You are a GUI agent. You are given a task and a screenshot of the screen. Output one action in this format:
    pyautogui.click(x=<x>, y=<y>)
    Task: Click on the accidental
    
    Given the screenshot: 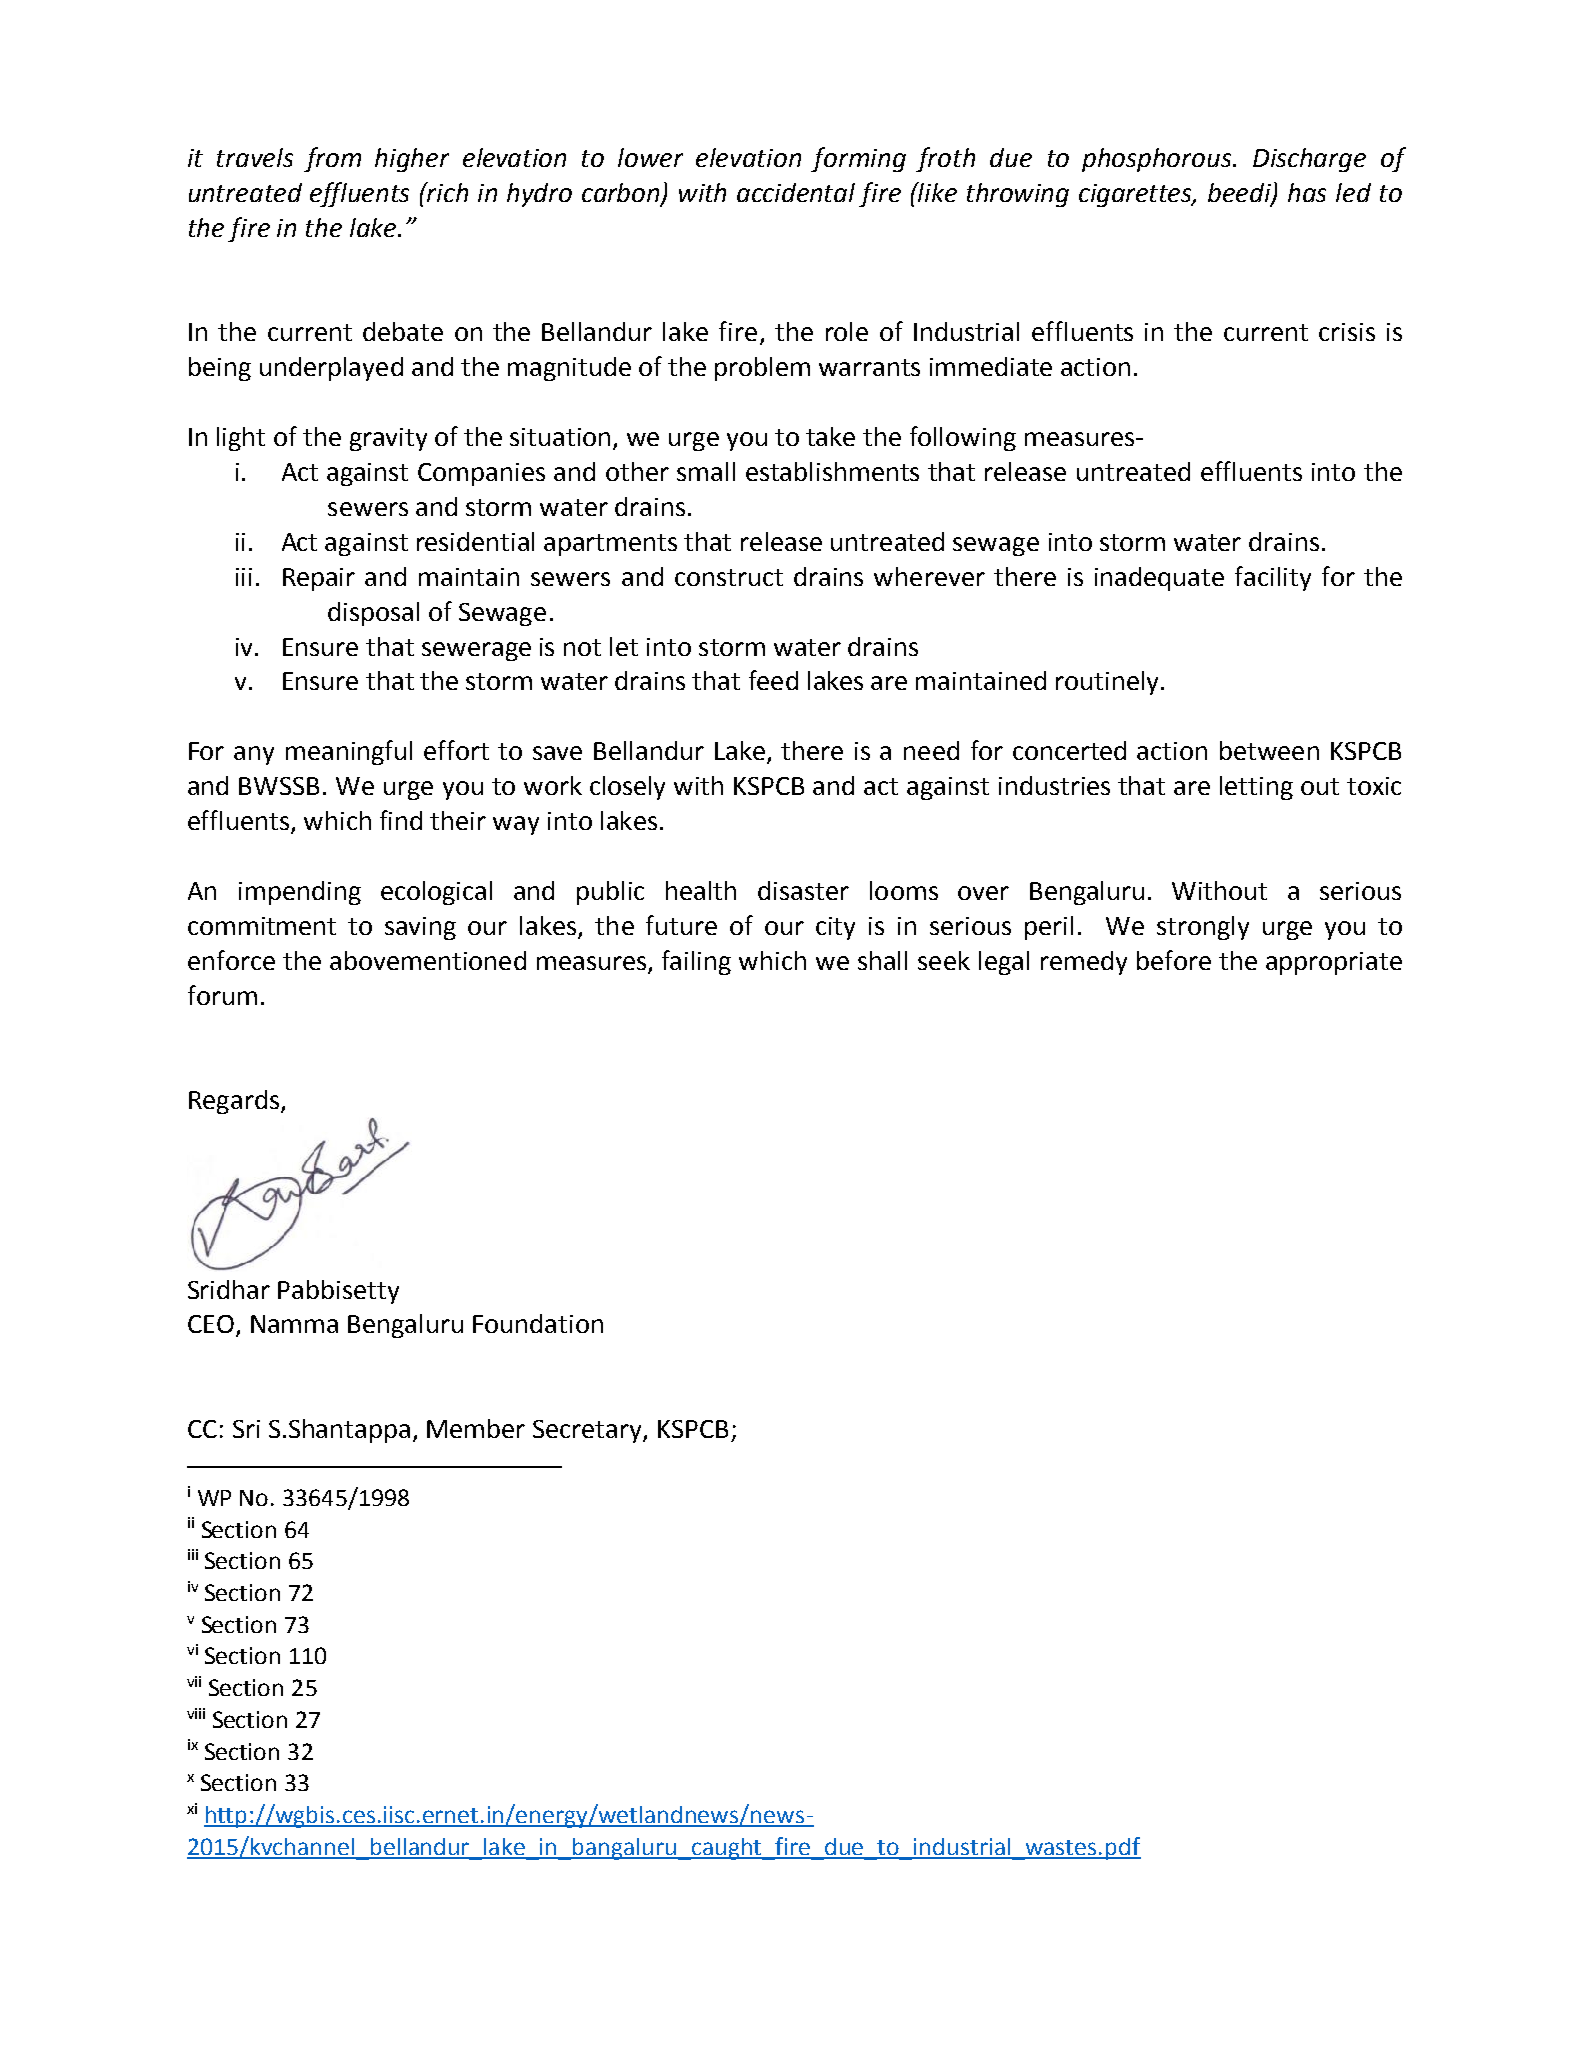 What is the action you would take?
    pyautogui.click(x=796, y=192)
